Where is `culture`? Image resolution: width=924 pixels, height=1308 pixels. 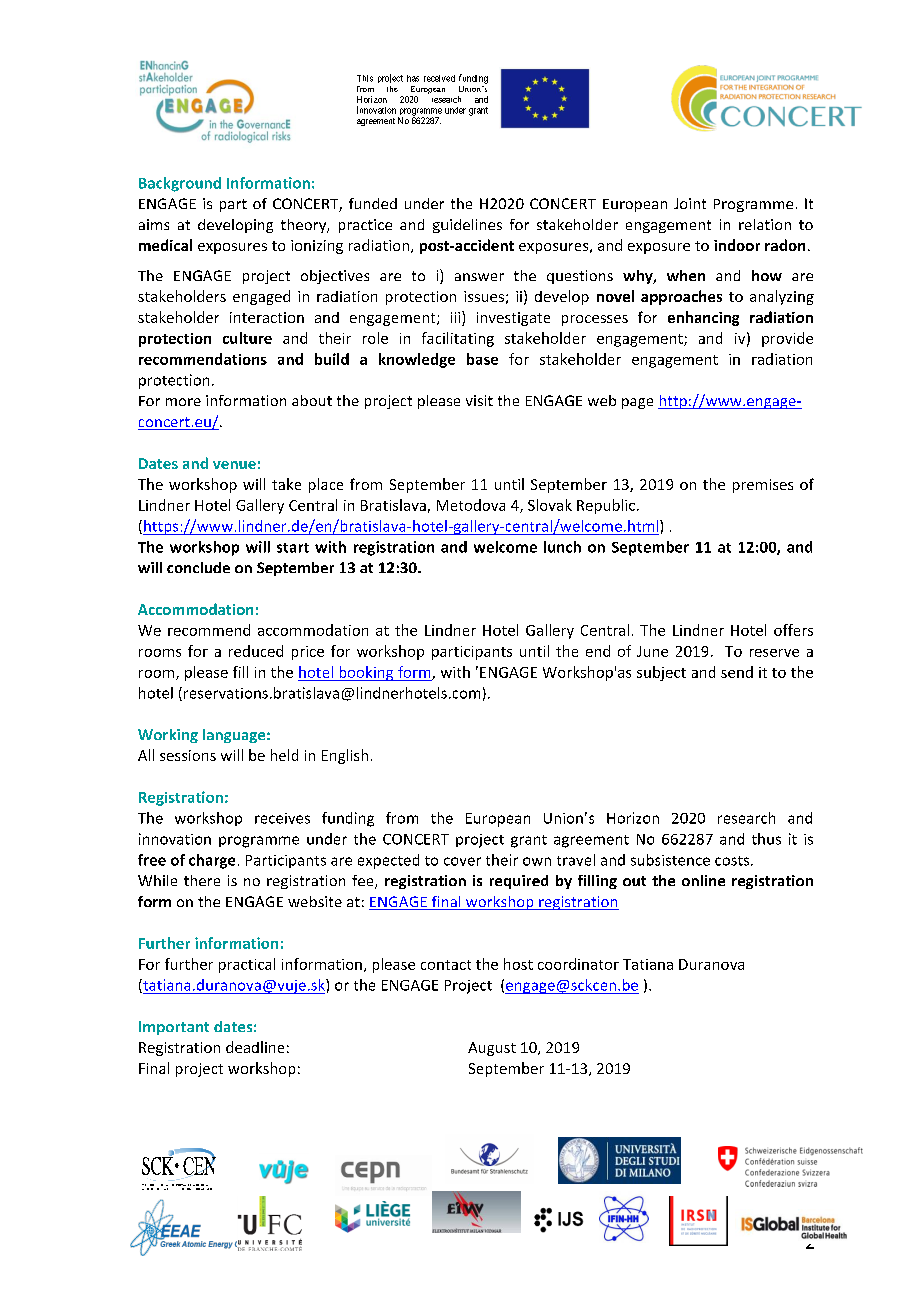
culture is located at coordinates (247, 338).
